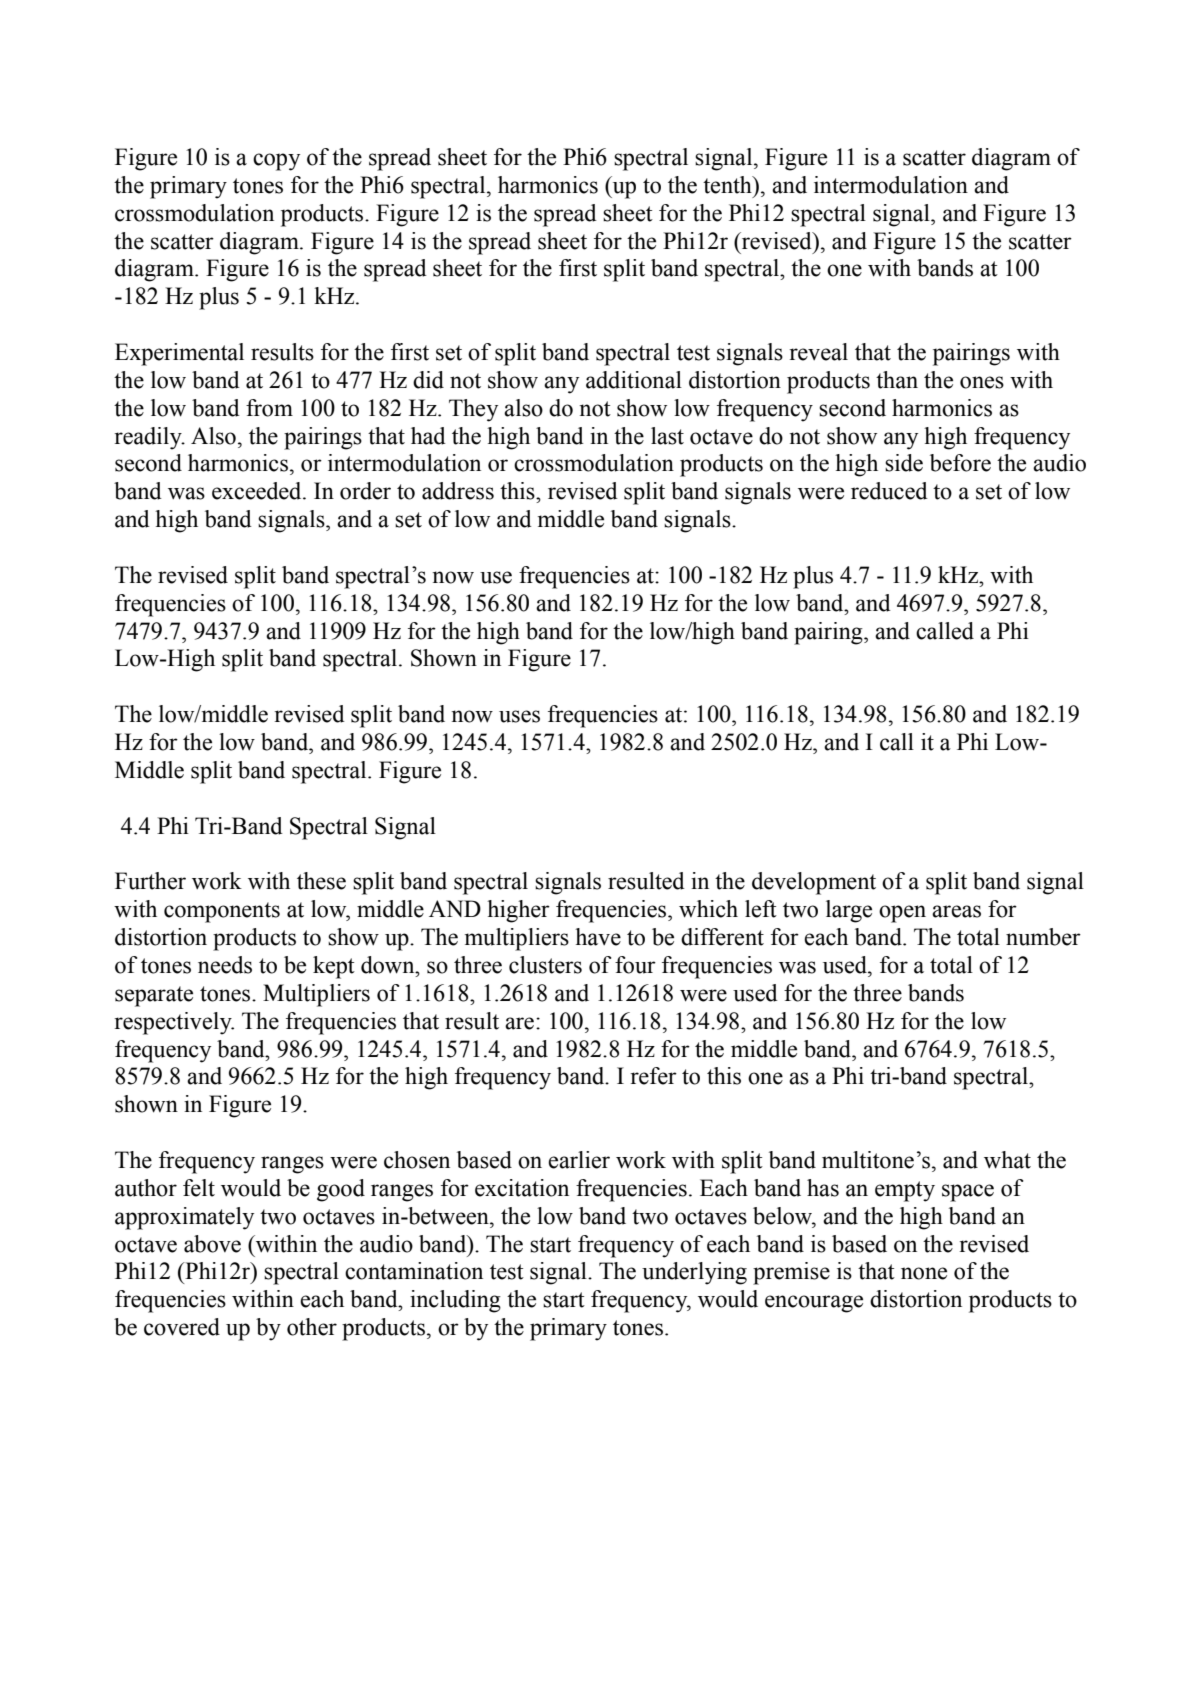 The height and width of the screenshot is (1700, 1201). What do you see at coordinates (728, 185) in the screenshot?
I see `tenth` at bounding box center [728, 185].
